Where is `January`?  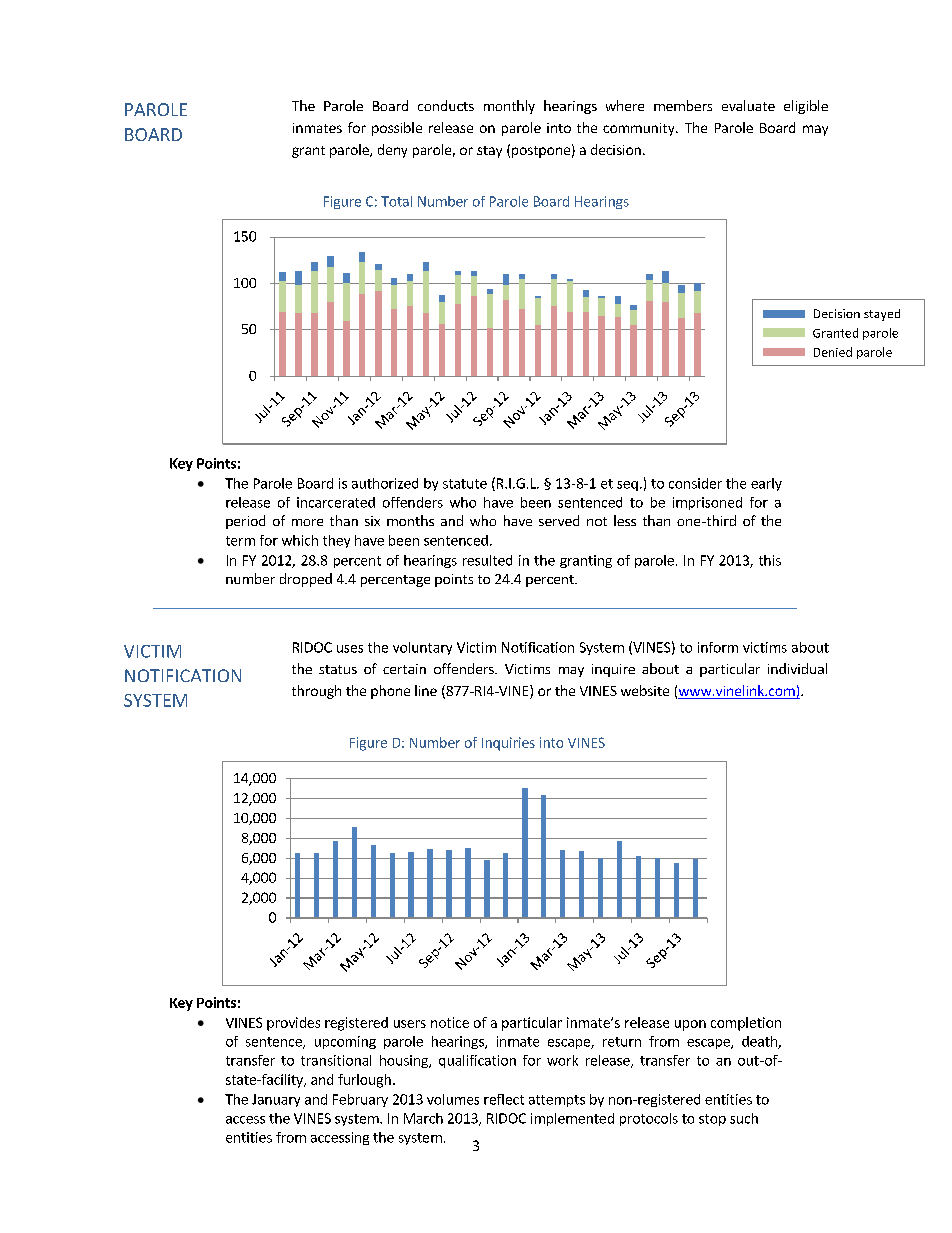 January is located at coordinates (276, 1100).
